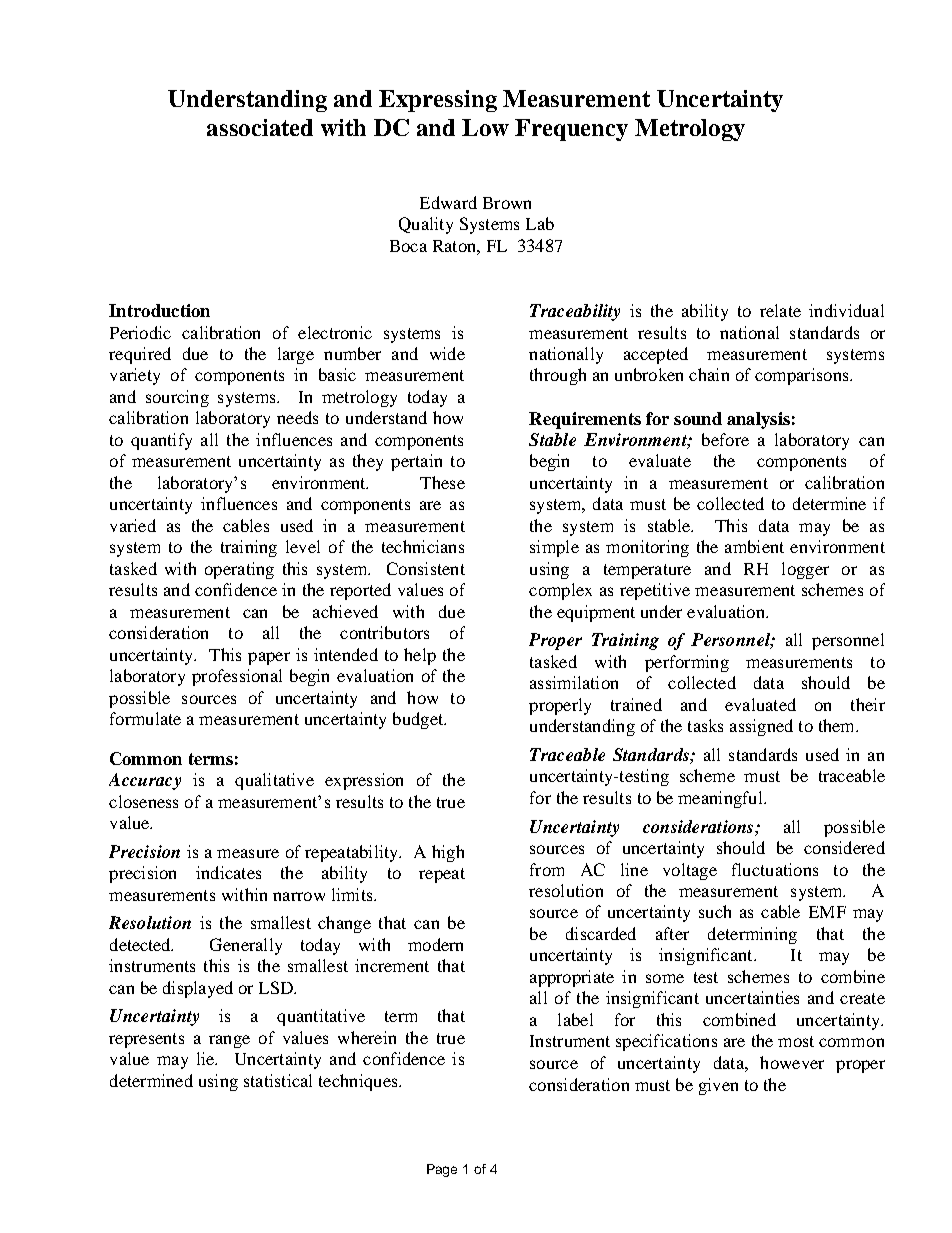 Image resolution: width=952 pixels, height=1233 pixels. What do you see at coordinates (571, 130) in the screenshot?
I see `Frequency` at bounding box center [571, 130].
